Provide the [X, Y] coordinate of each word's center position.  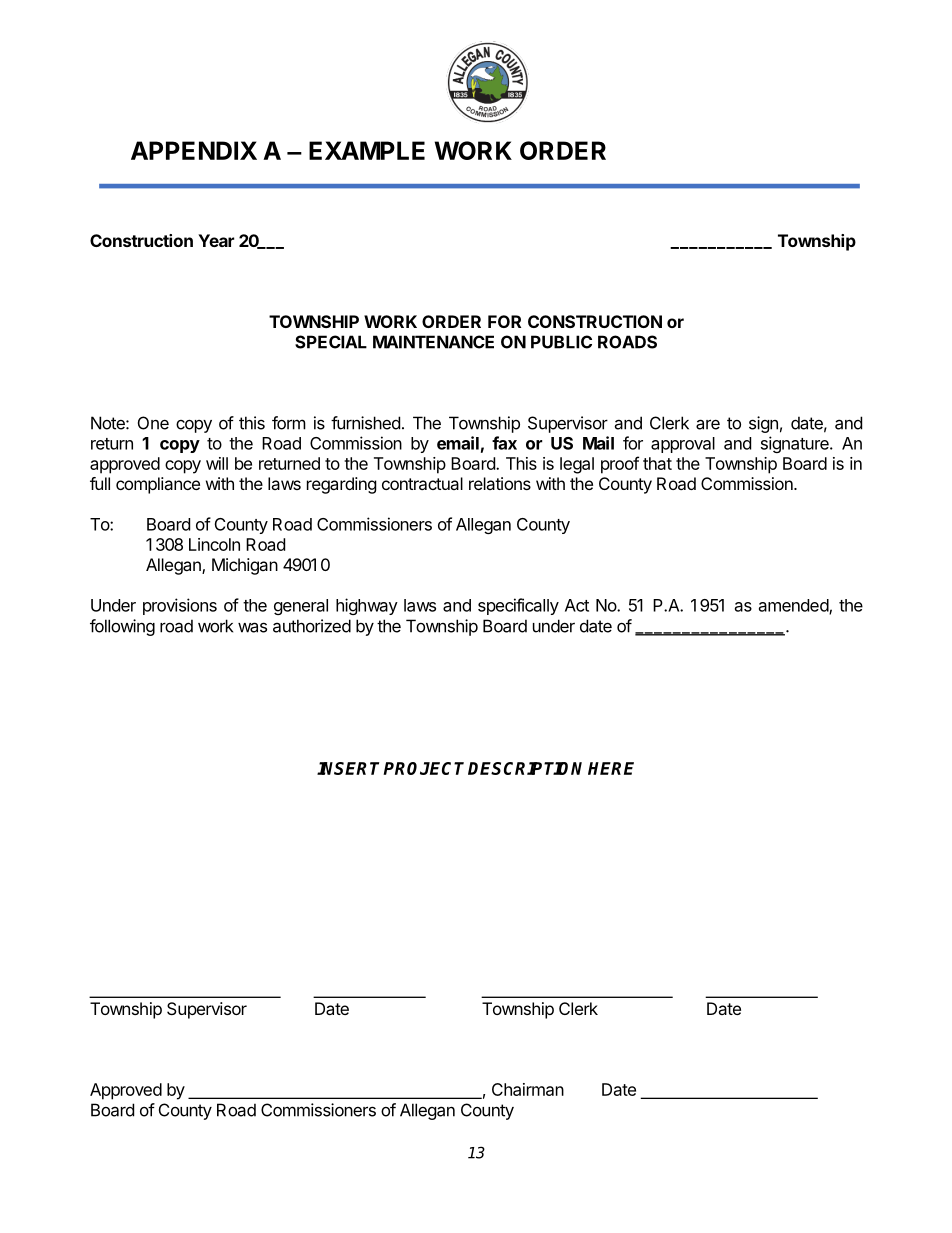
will [217, 463]
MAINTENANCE [433, 342]
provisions [180, 606]
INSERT [350, 768]
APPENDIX [194, 150]
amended [794, 606]
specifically [518, 606]
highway [367, 606]
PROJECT [423, 768]
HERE [611, 768]
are [708, 424]
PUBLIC [561, 342]
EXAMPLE [367, 150]
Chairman [528, 1089]
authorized [312, 626]
